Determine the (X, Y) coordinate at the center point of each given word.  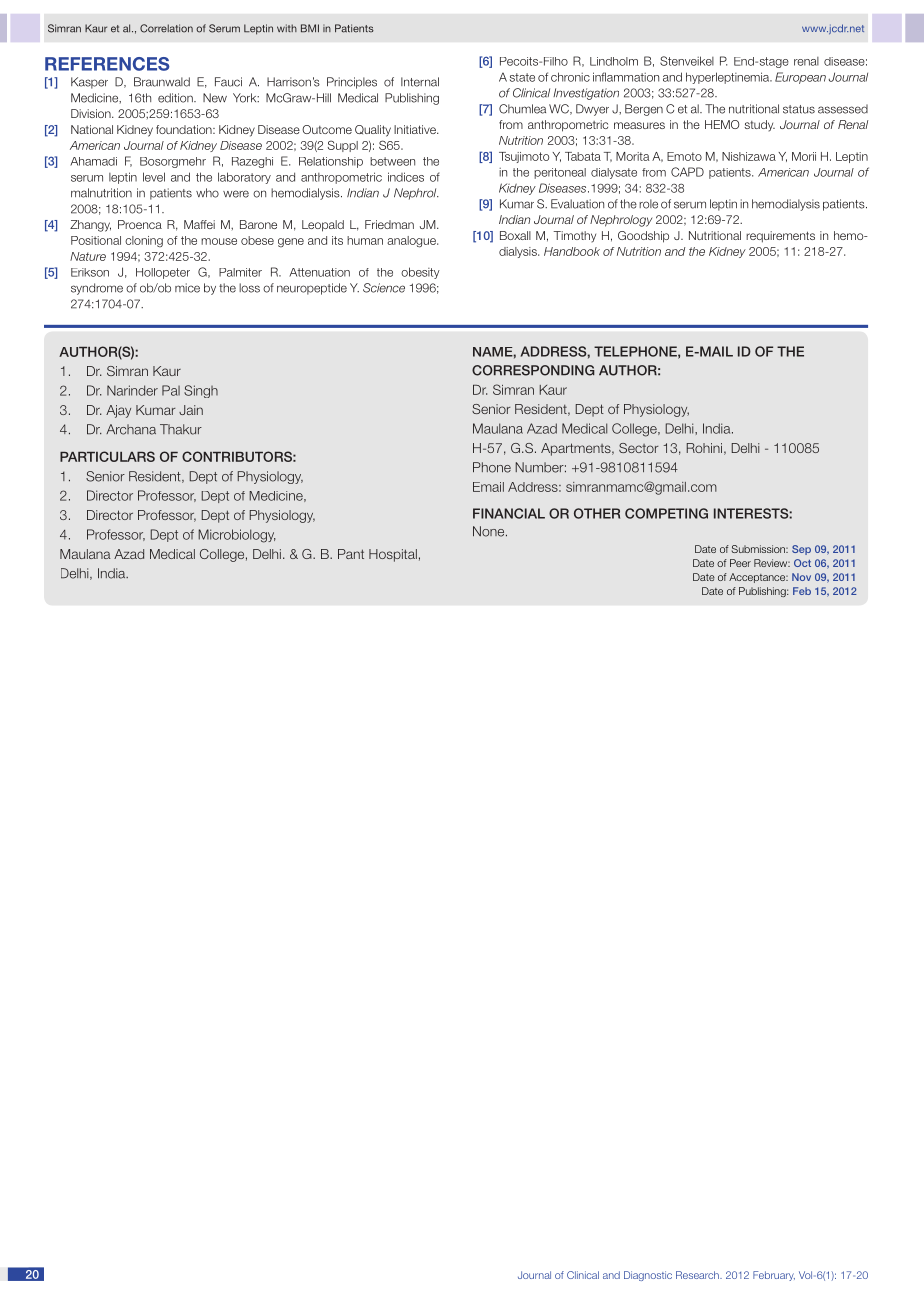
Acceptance (758, 578)
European (800, 78)
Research (698, 1275)
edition (176, 98)
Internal (420, 82)
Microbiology (237, 536)
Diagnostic (648, 1276)
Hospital (393, 555)
